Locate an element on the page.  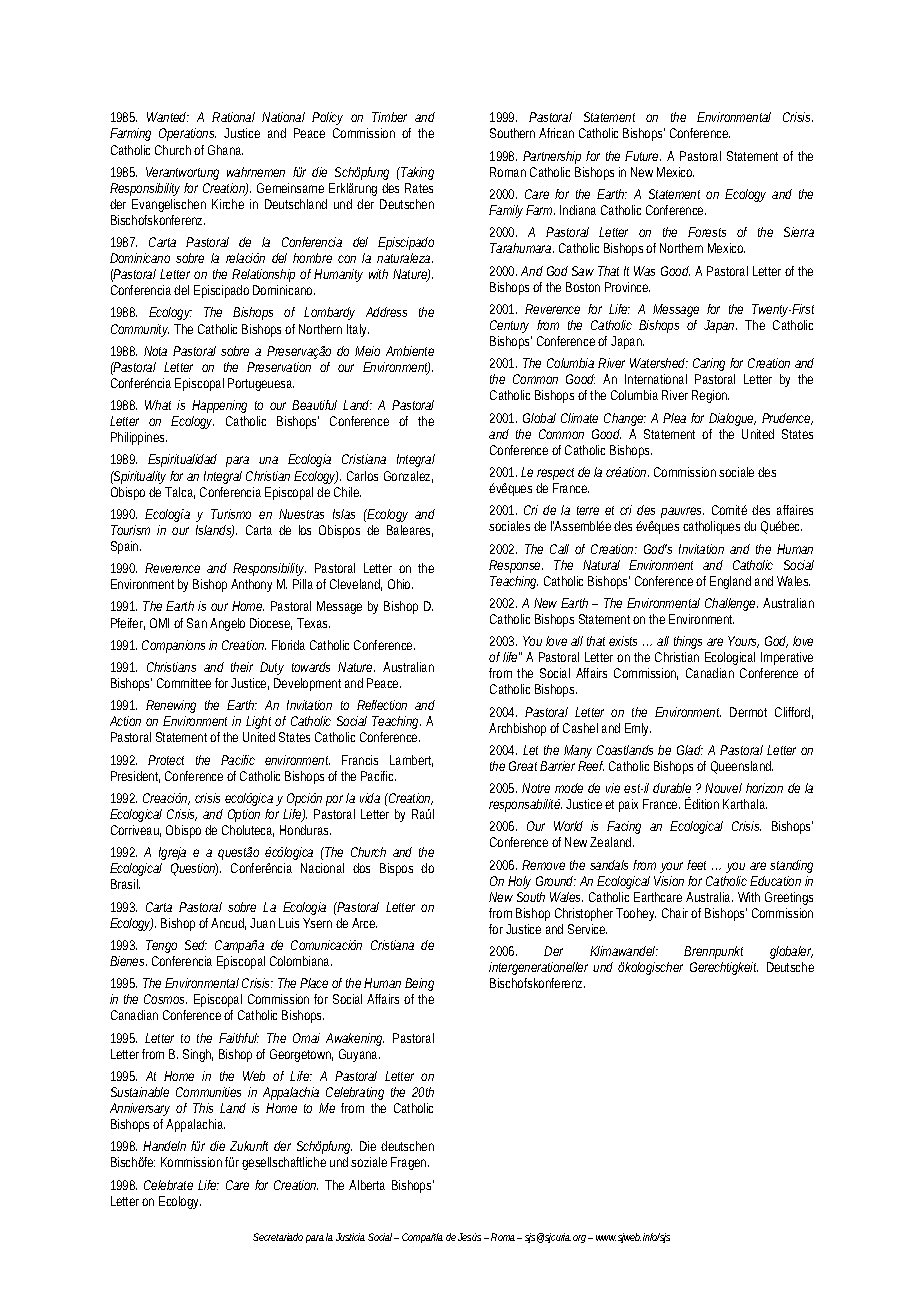
Toohey is located at coordinates (636, 914).
